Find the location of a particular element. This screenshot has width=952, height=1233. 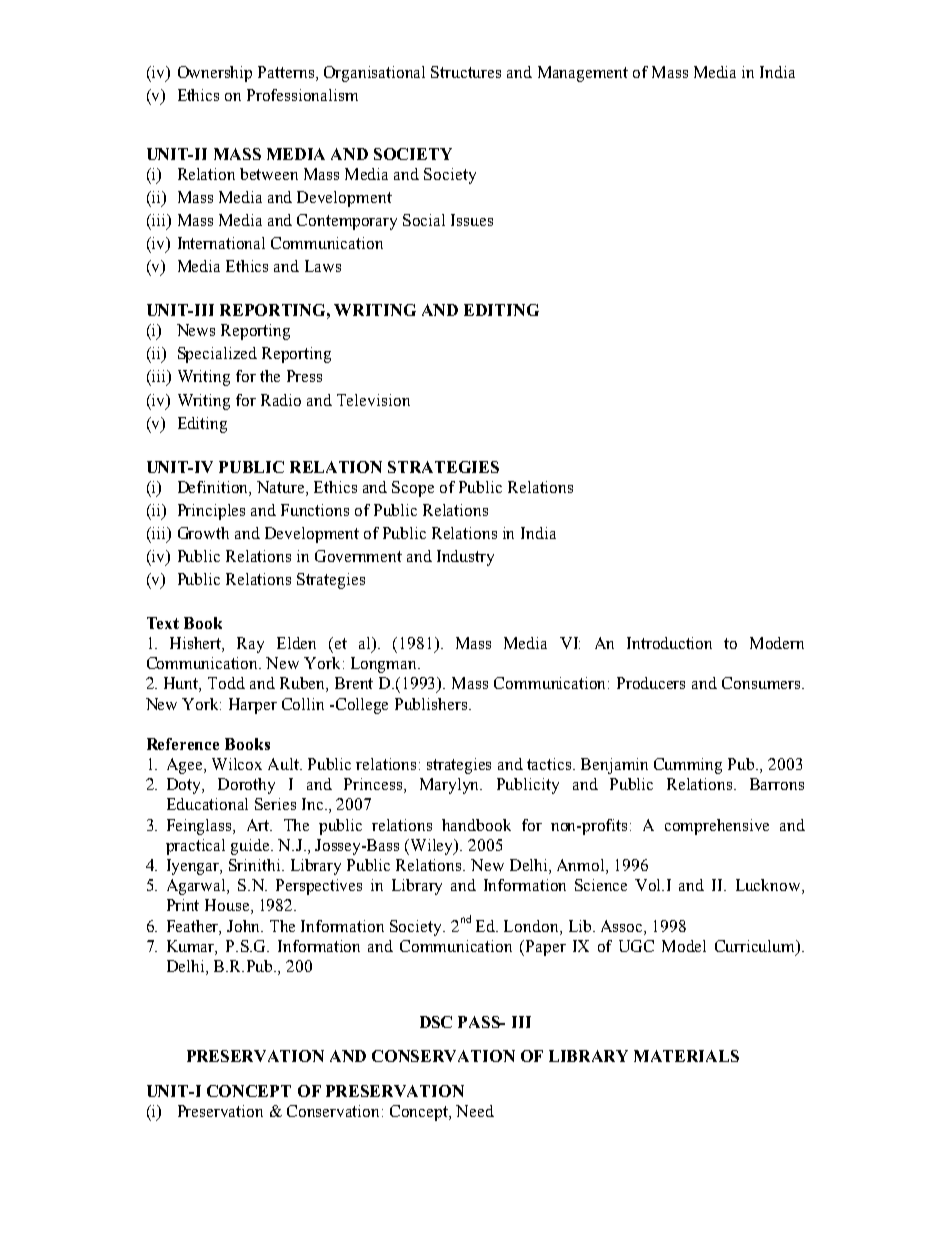

John is located at coordinates (245, 926).
